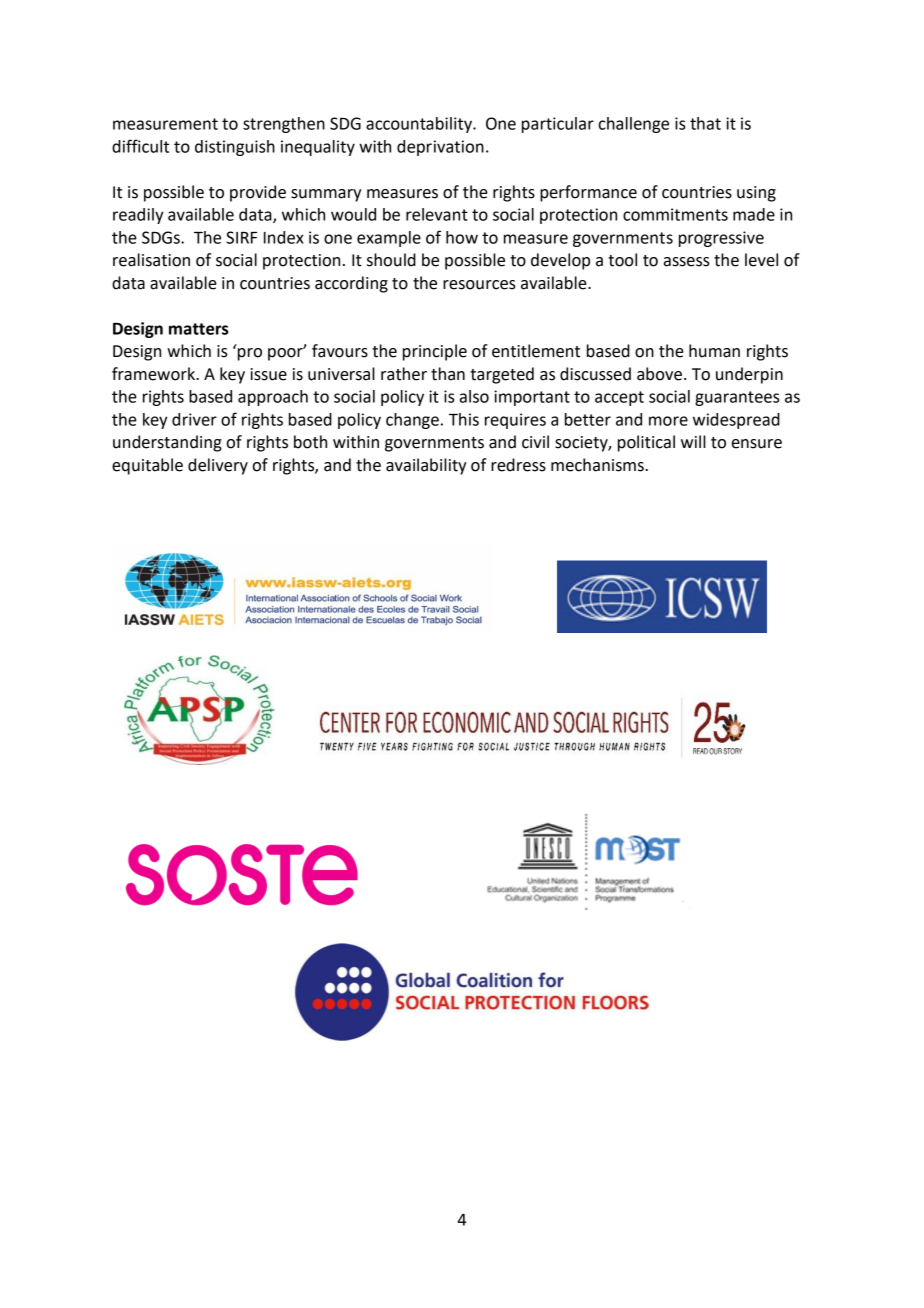 This page has width=924, height=1308. I want to click on that, so click(705, 123).
